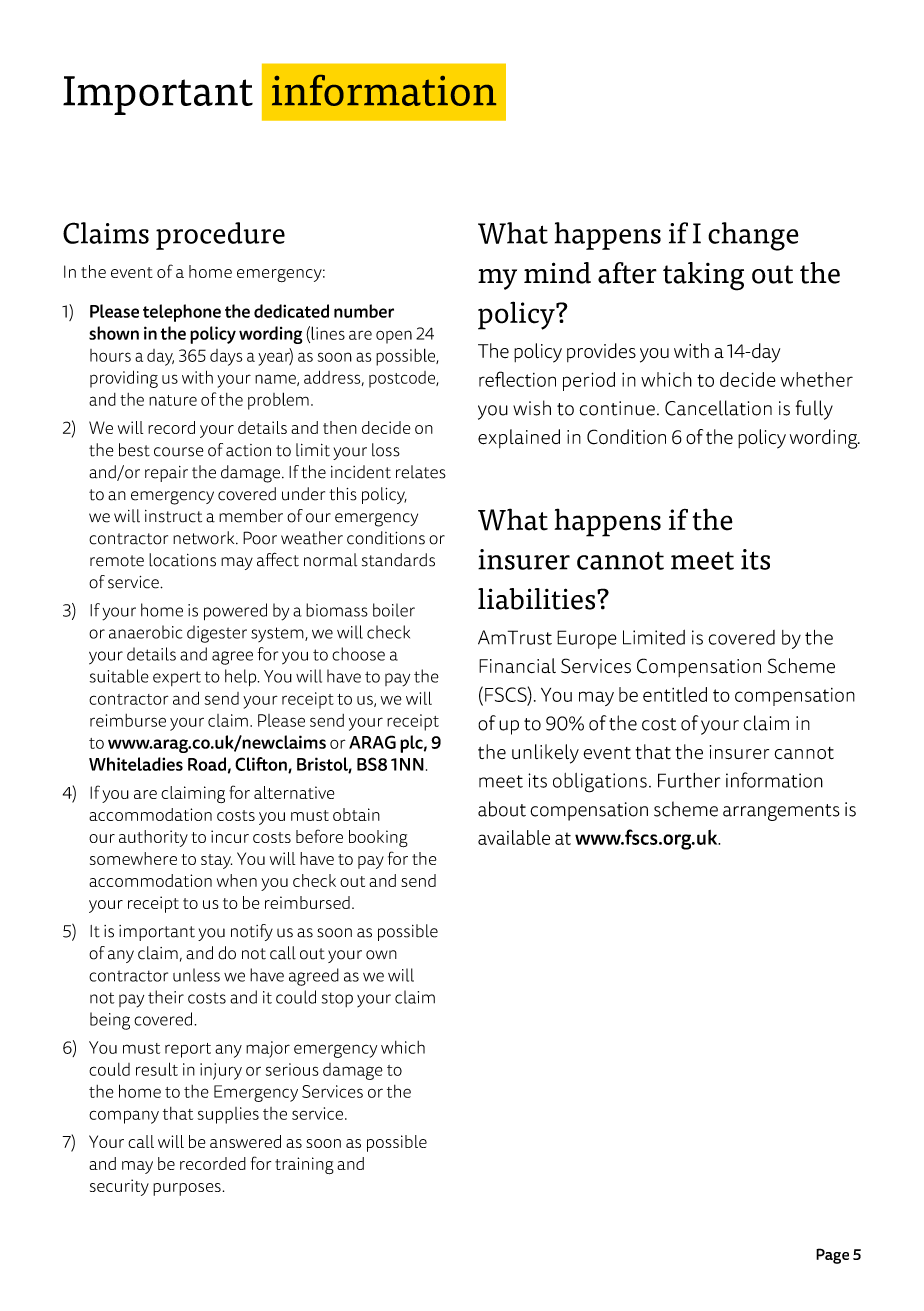  Describe the element at coordinates (262, 765) in the document. I see `Clifton` at that location.
